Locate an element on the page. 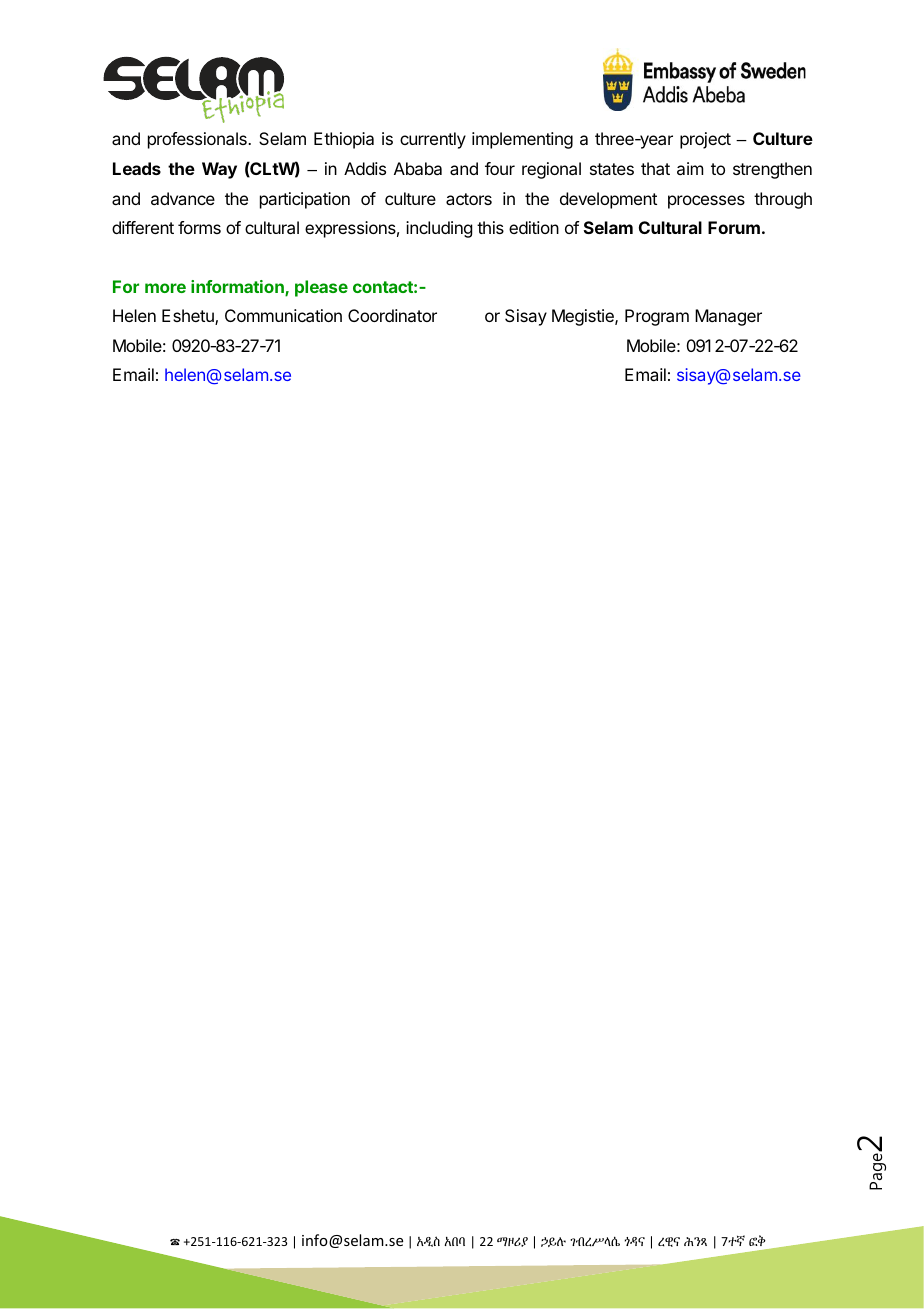  processes is located at coordinates (706, 202).
